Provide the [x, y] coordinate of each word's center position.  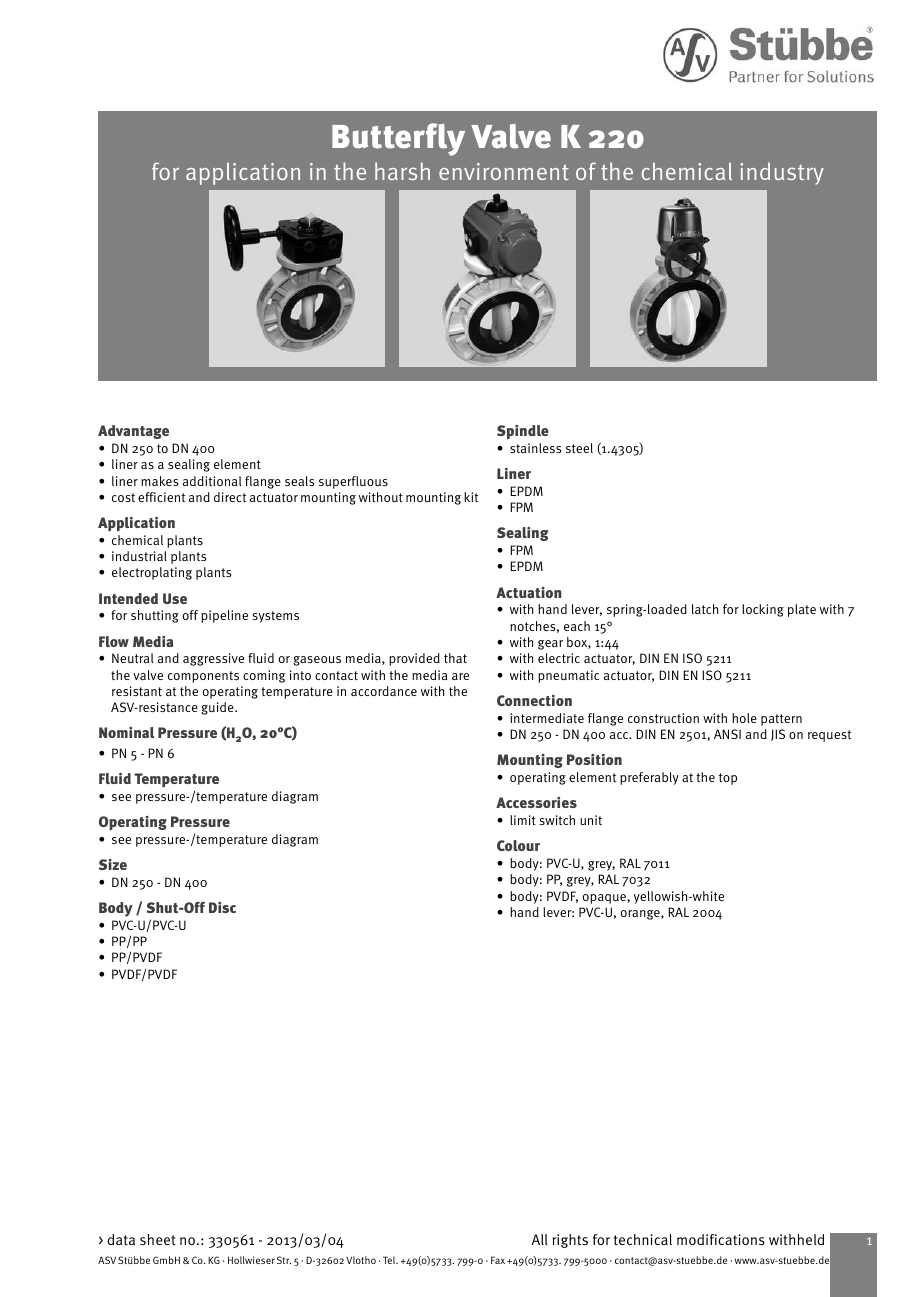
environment [504, 171]
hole [744, 718]
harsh [402, 171]
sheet [158, 1239]
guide [218, 708]
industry [782, 173]
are [460, 676]
